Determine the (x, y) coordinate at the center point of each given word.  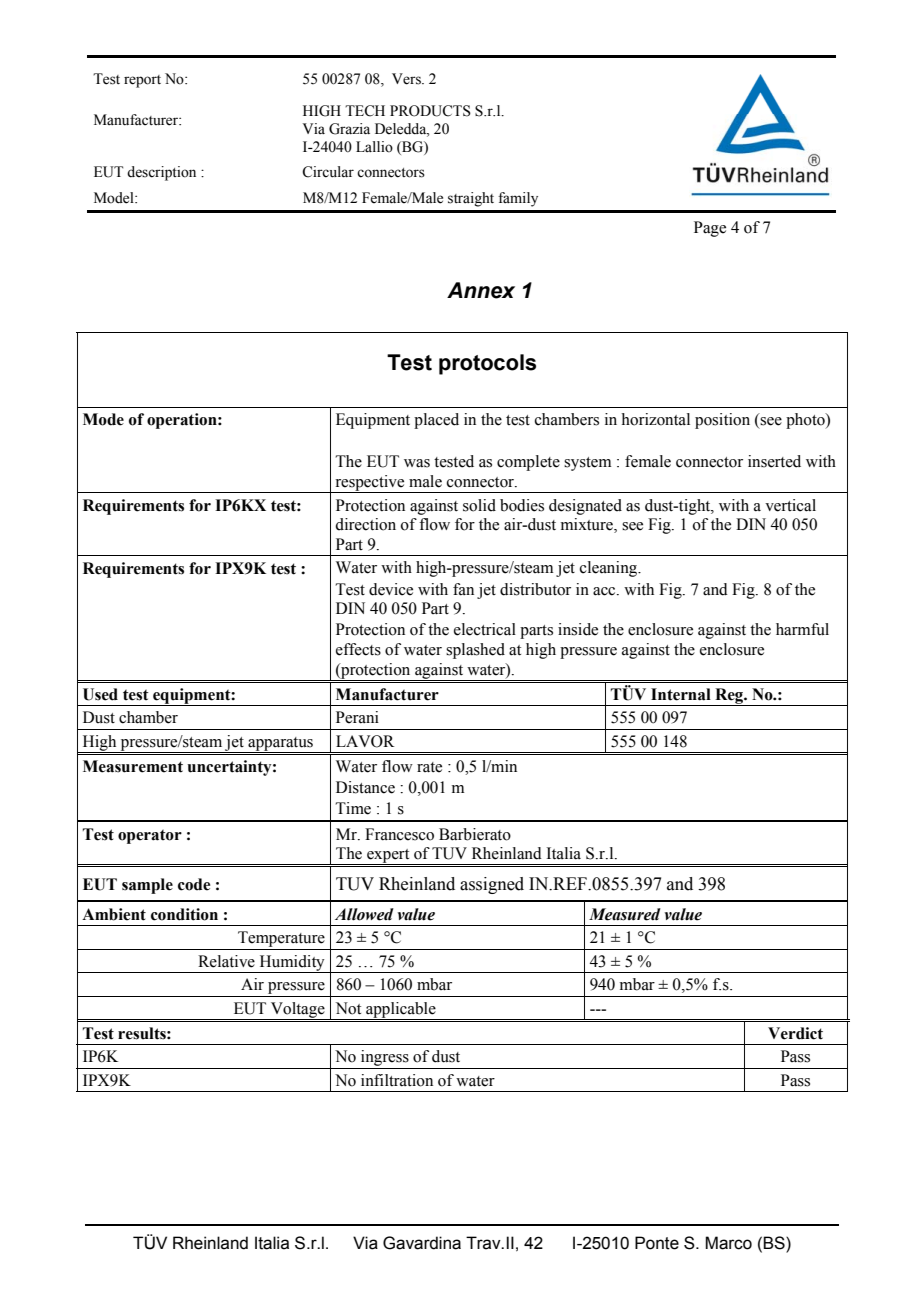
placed (436, 421)
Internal (681, 694)
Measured (625, 914)
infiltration (397, 1080)
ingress (385, 1059)
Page (710, 229)
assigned (492, 885)
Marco (728, 1243)
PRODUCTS (430, 111)
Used (100, 694)
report (142, 81)
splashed (475, 651)
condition (184, 914)
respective (370, 484)
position (722, 421)
